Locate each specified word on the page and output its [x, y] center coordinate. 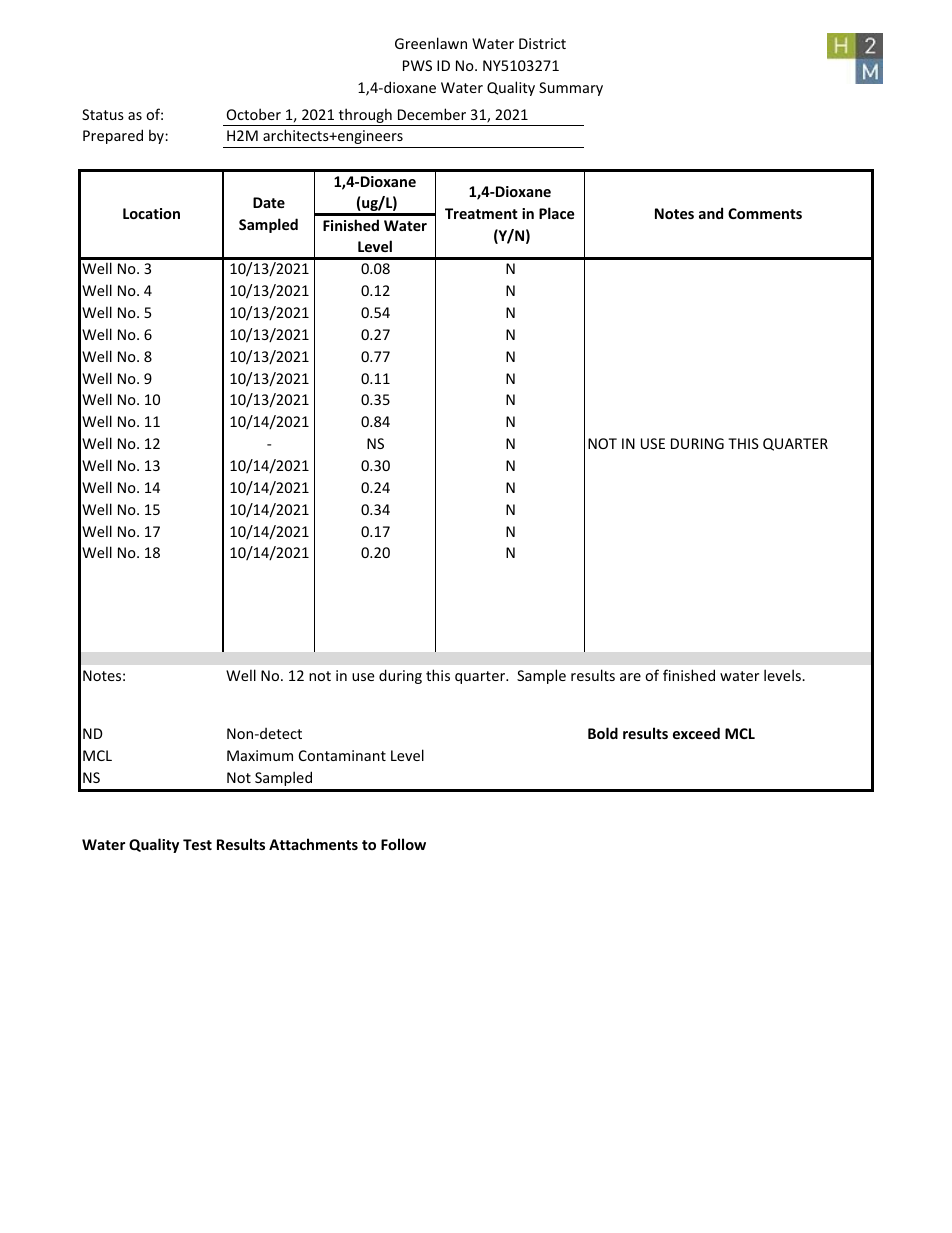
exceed [696, 733]
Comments [765, 213]
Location [151, 213]
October [254, 114]
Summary [571, 89]
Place [557, 213]
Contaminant [342, 755]
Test [197, 844]
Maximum [260, 755]
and [711, 213]
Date [269, 202]
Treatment [481, 213]
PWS [417, 65]
